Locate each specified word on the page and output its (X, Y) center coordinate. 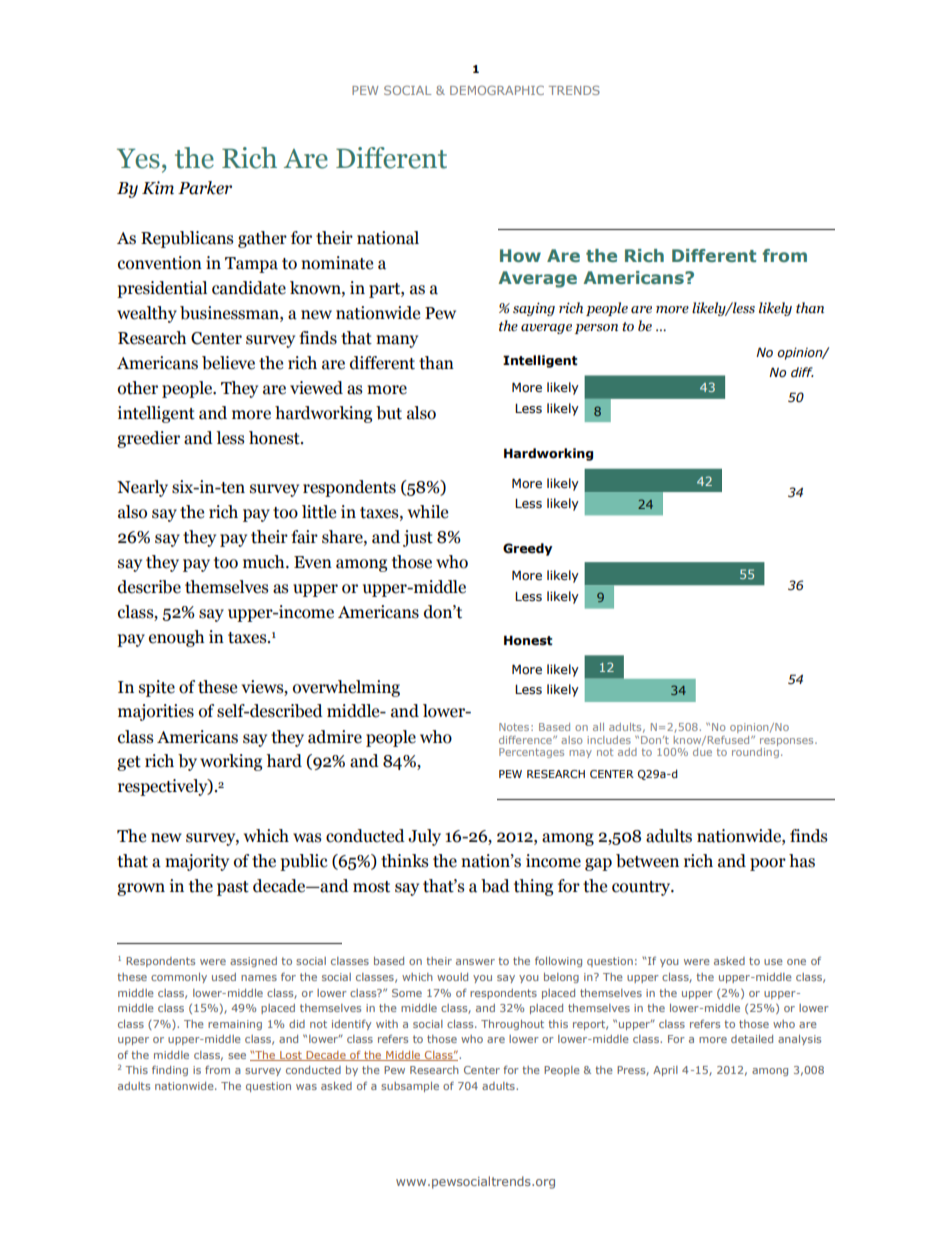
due (702, 750)
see (237, 1056)
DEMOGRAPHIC (497, 90)
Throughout (512, 1025)
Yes (138, 158)
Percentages (531, 753)
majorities (156, 712)
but (389, 413)
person (596, 329)
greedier (148, 439)
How (520, 255)
